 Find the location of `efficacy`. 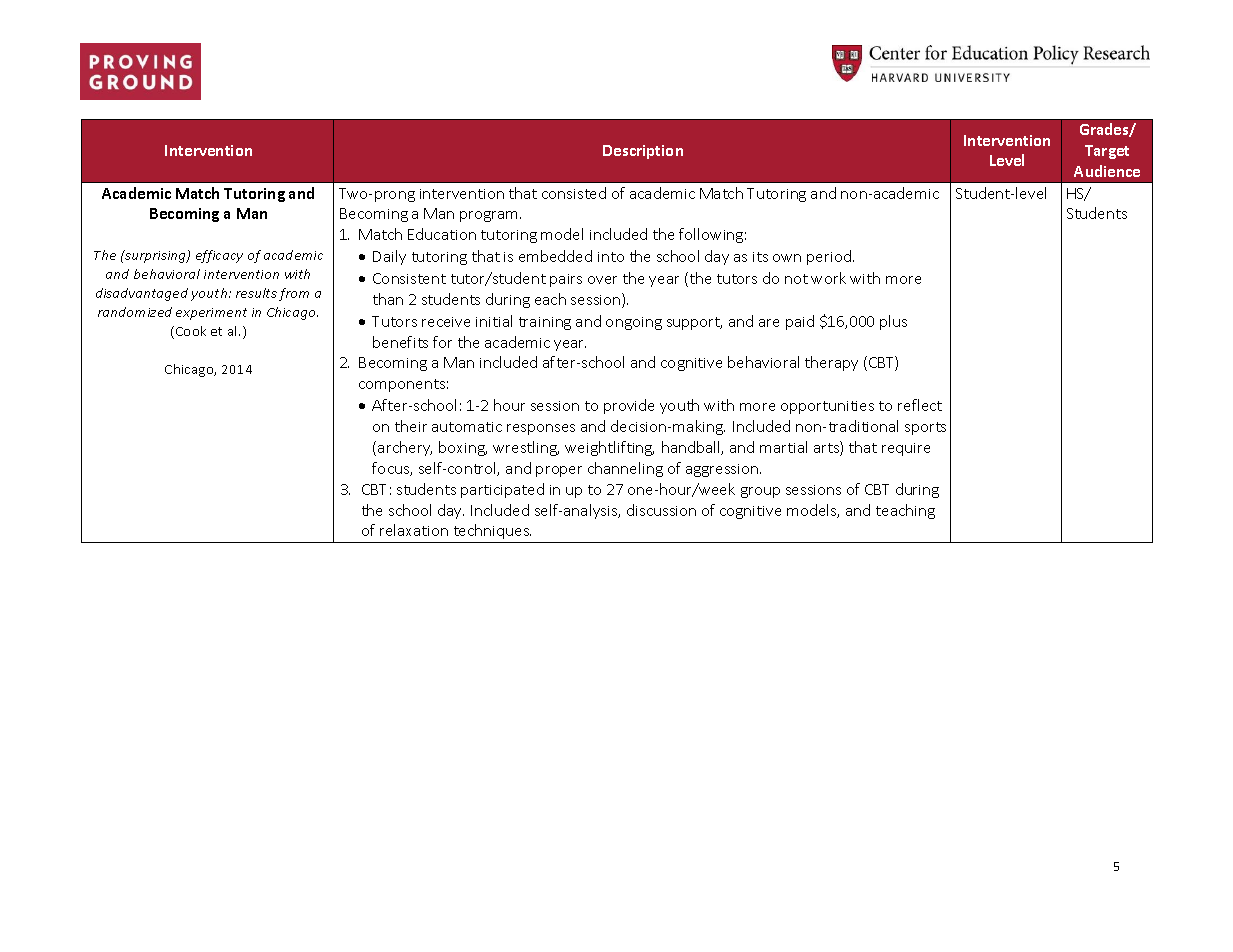

efficacy is located at coordinates (219, 256).
